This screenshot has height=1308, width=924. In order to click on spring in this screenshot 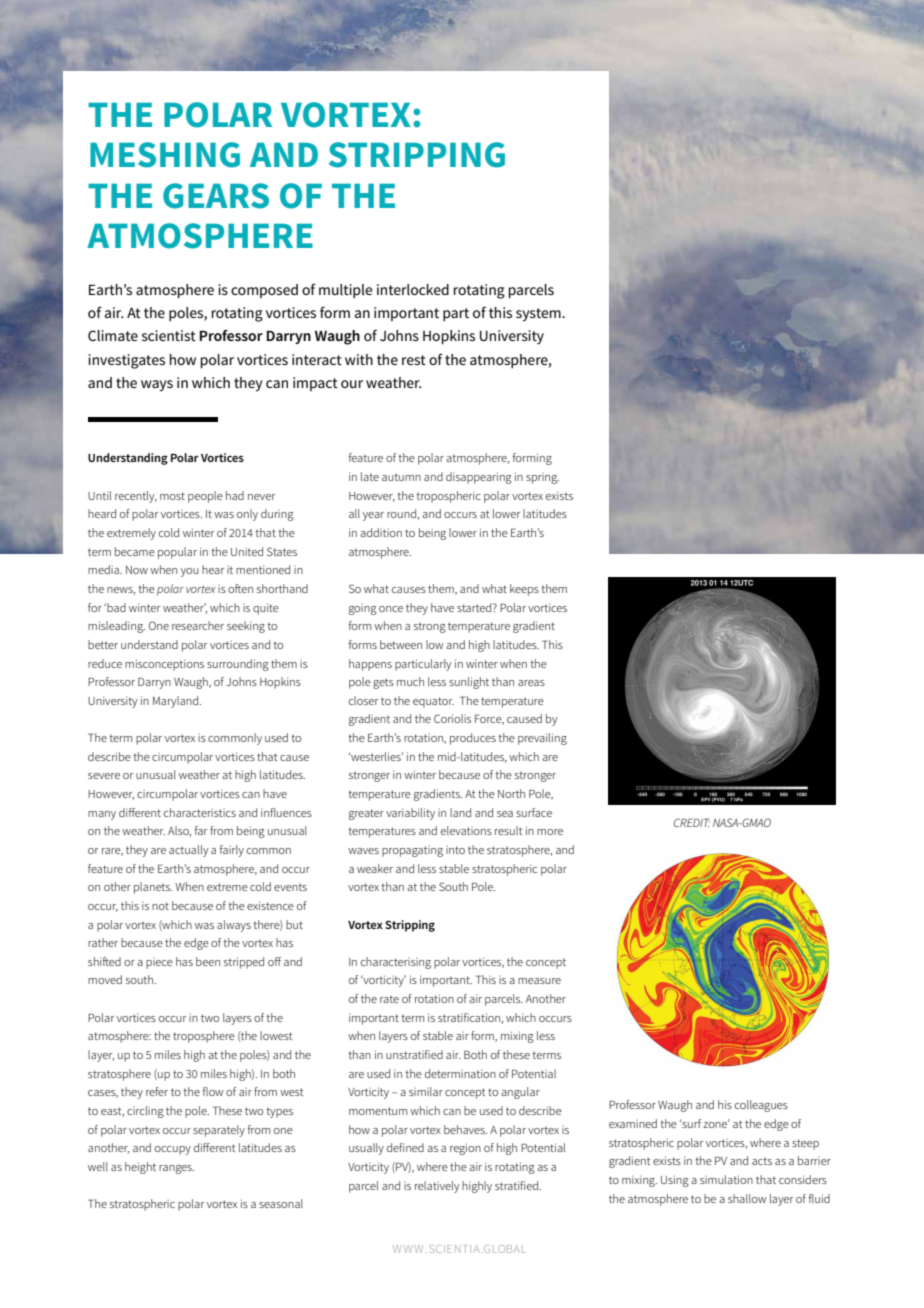, I will do `click(542, 478)`.
